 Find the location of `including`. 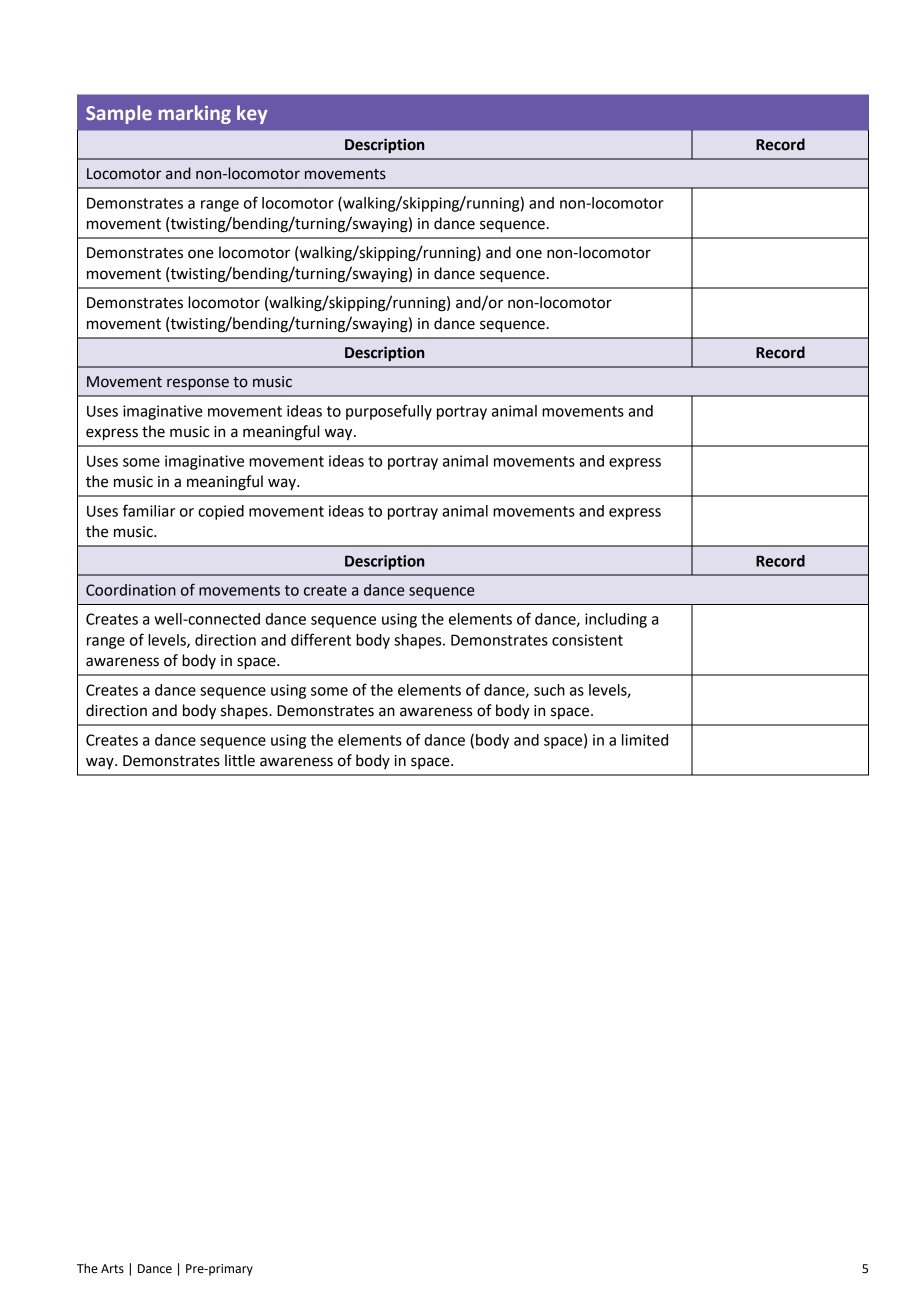

including is located at coordinates (616, 620).
